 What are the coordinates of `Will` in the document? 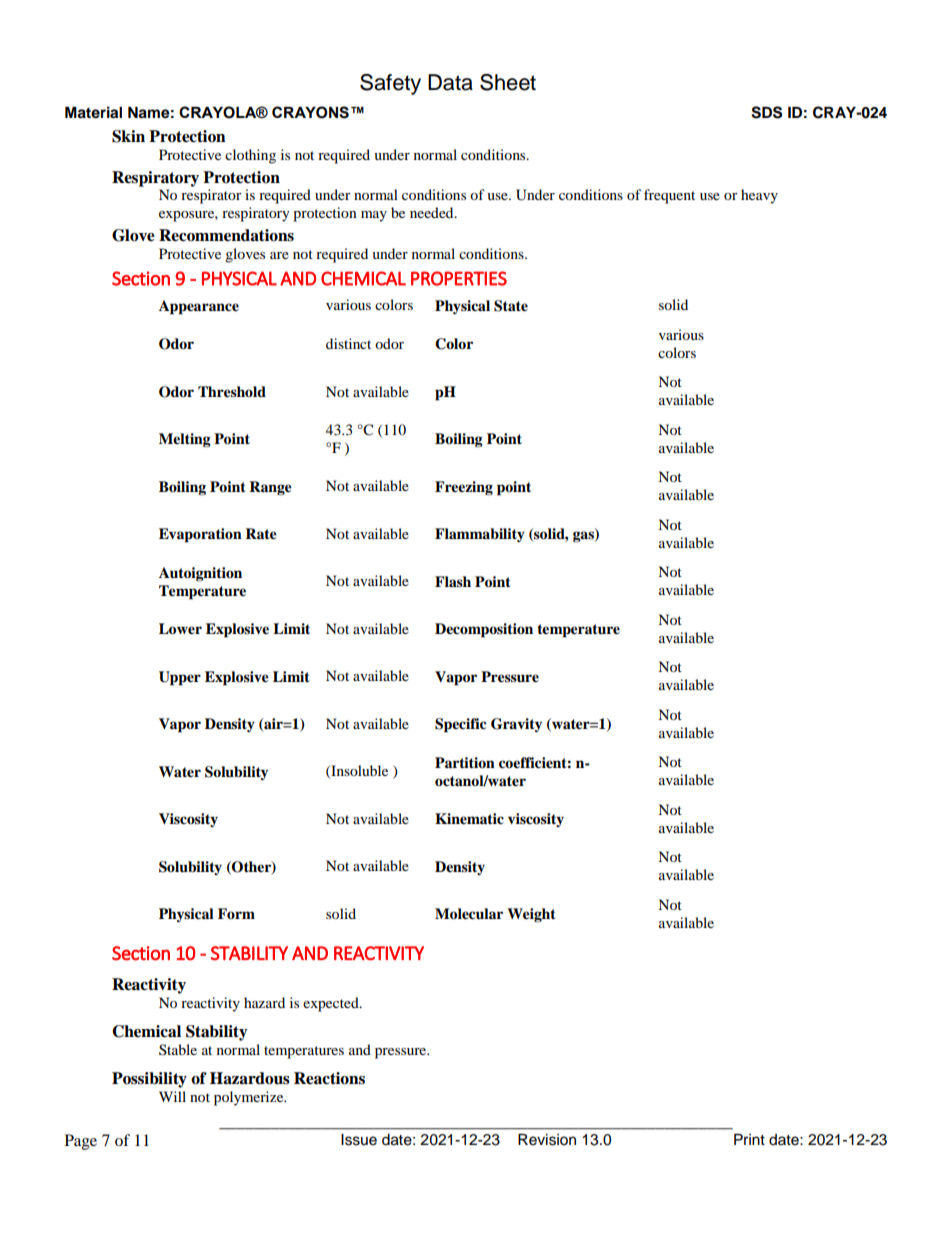 It's located at (172, 1096).
